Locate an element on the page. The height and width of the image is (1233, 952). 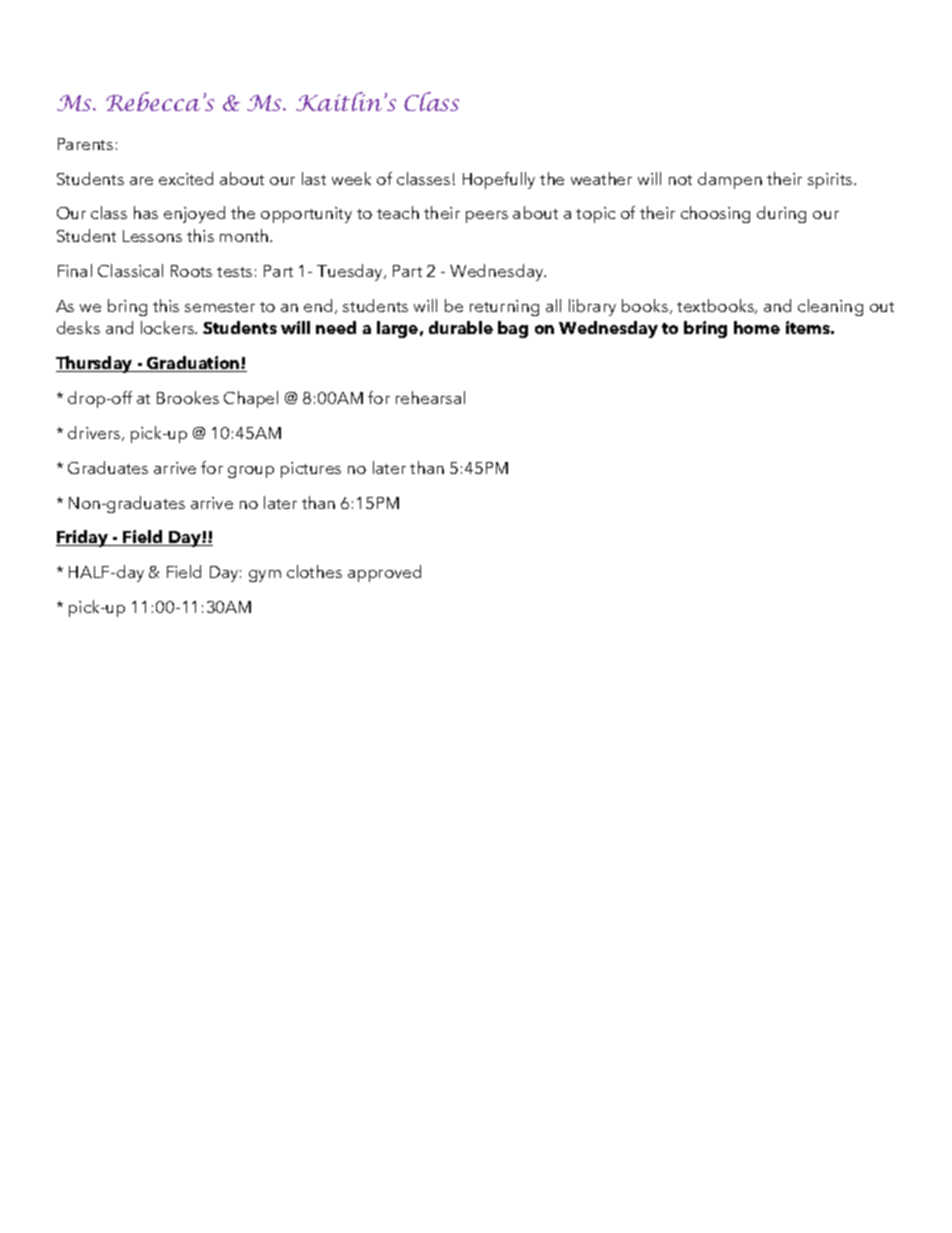
peers is located at coordinates (487, 217).
